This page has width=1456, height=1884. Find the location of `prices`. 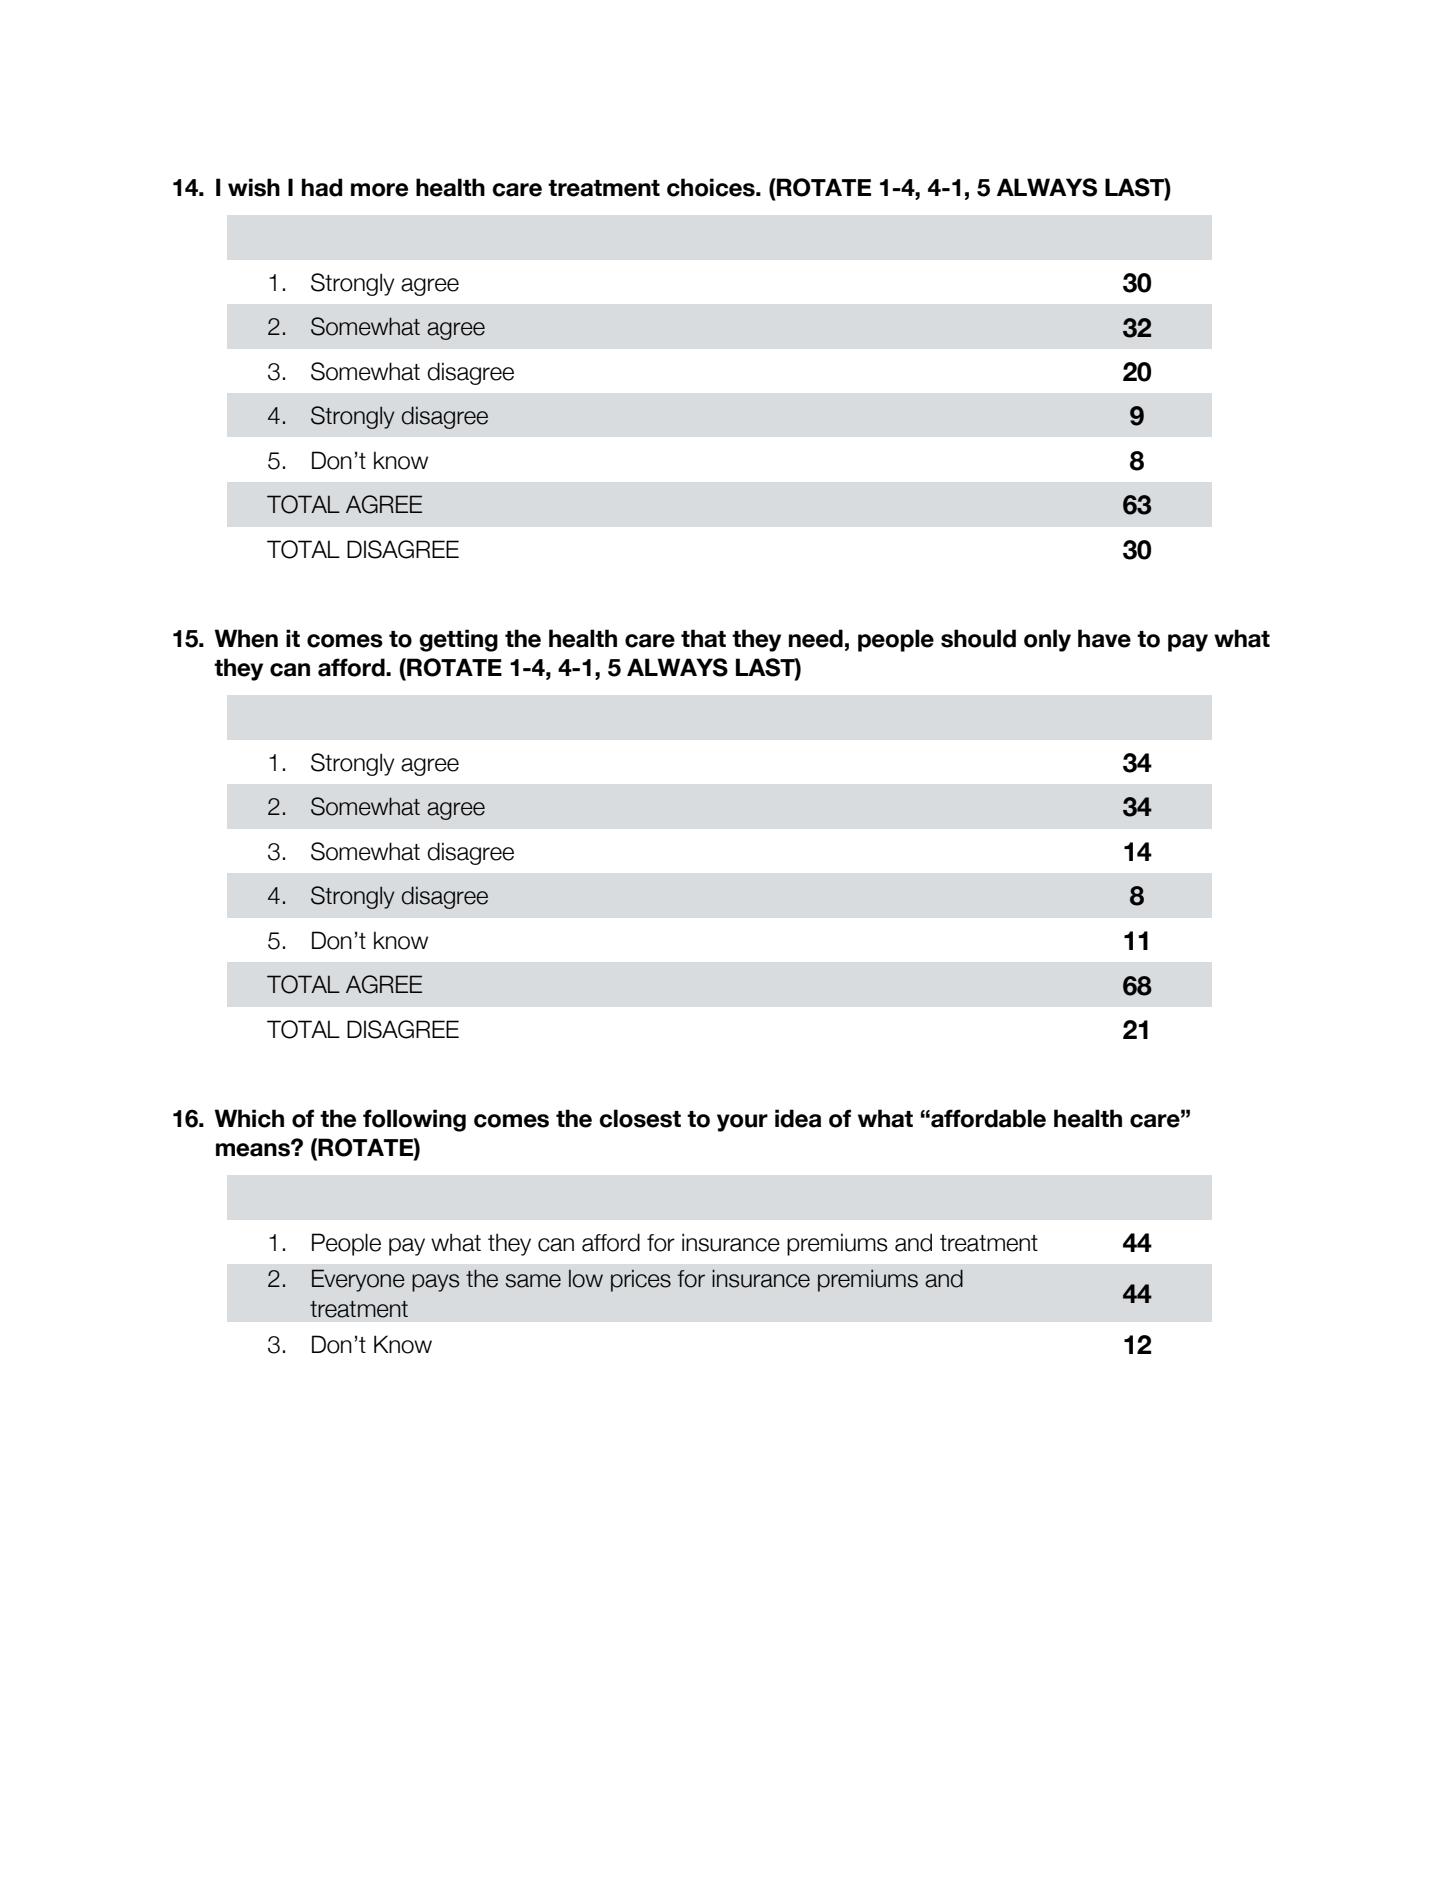

prices is located at coordinates (641, 1281).
